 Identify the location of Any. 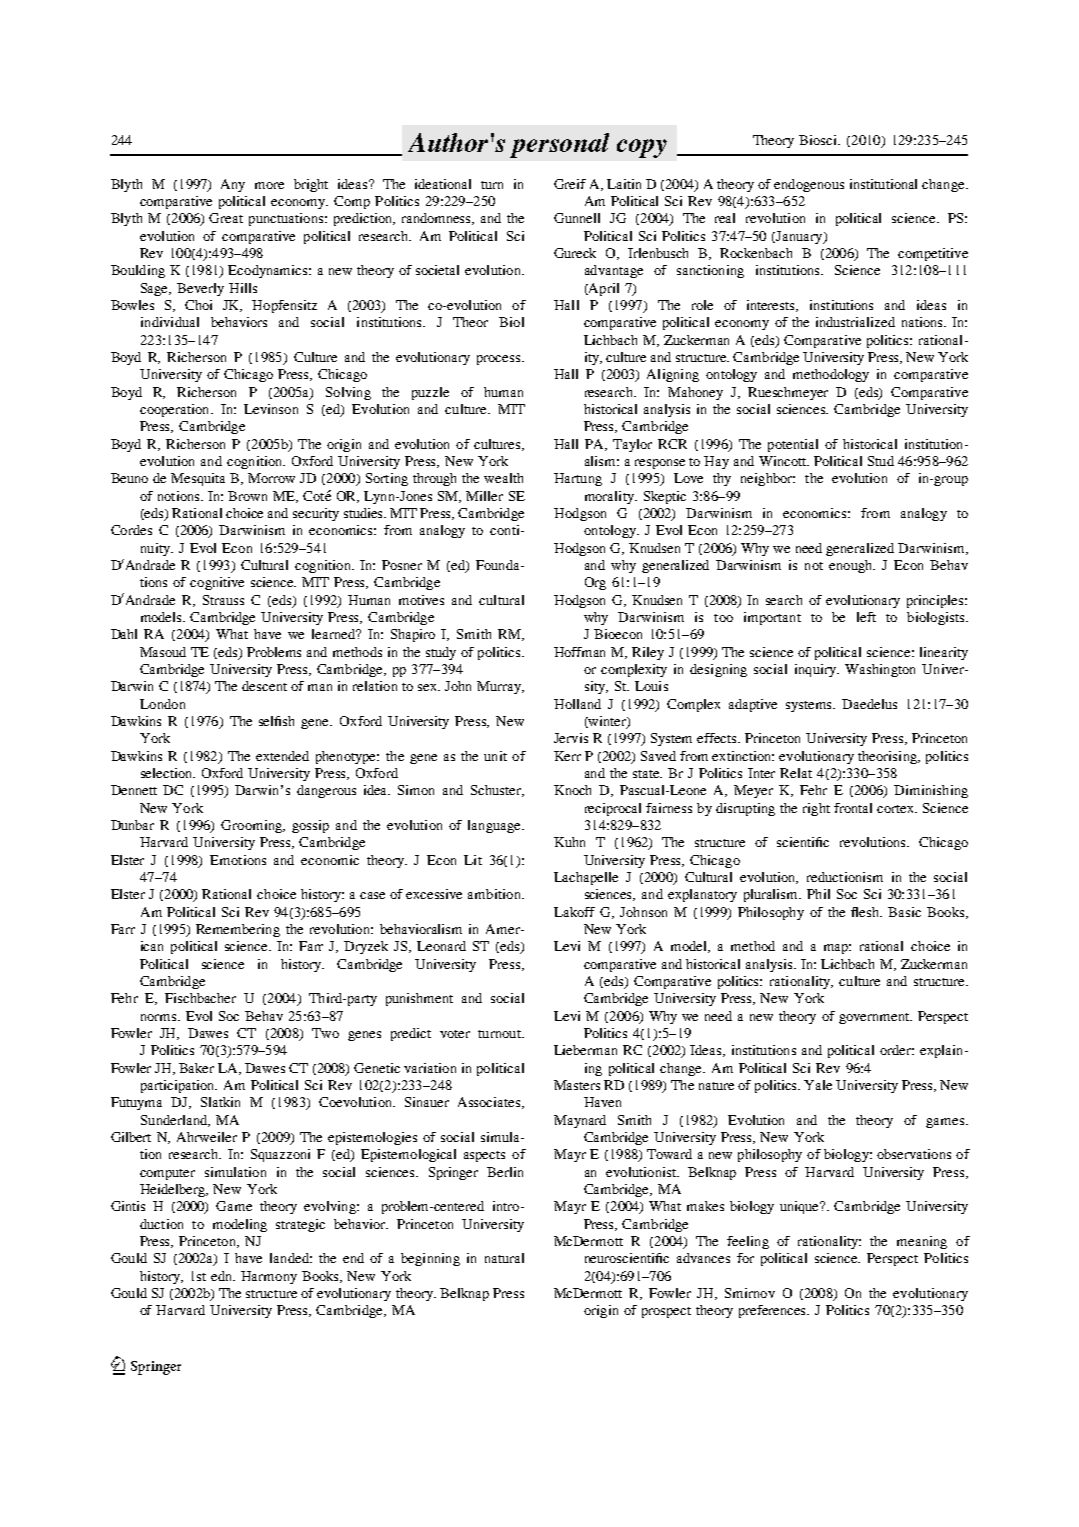
(233, 185).
